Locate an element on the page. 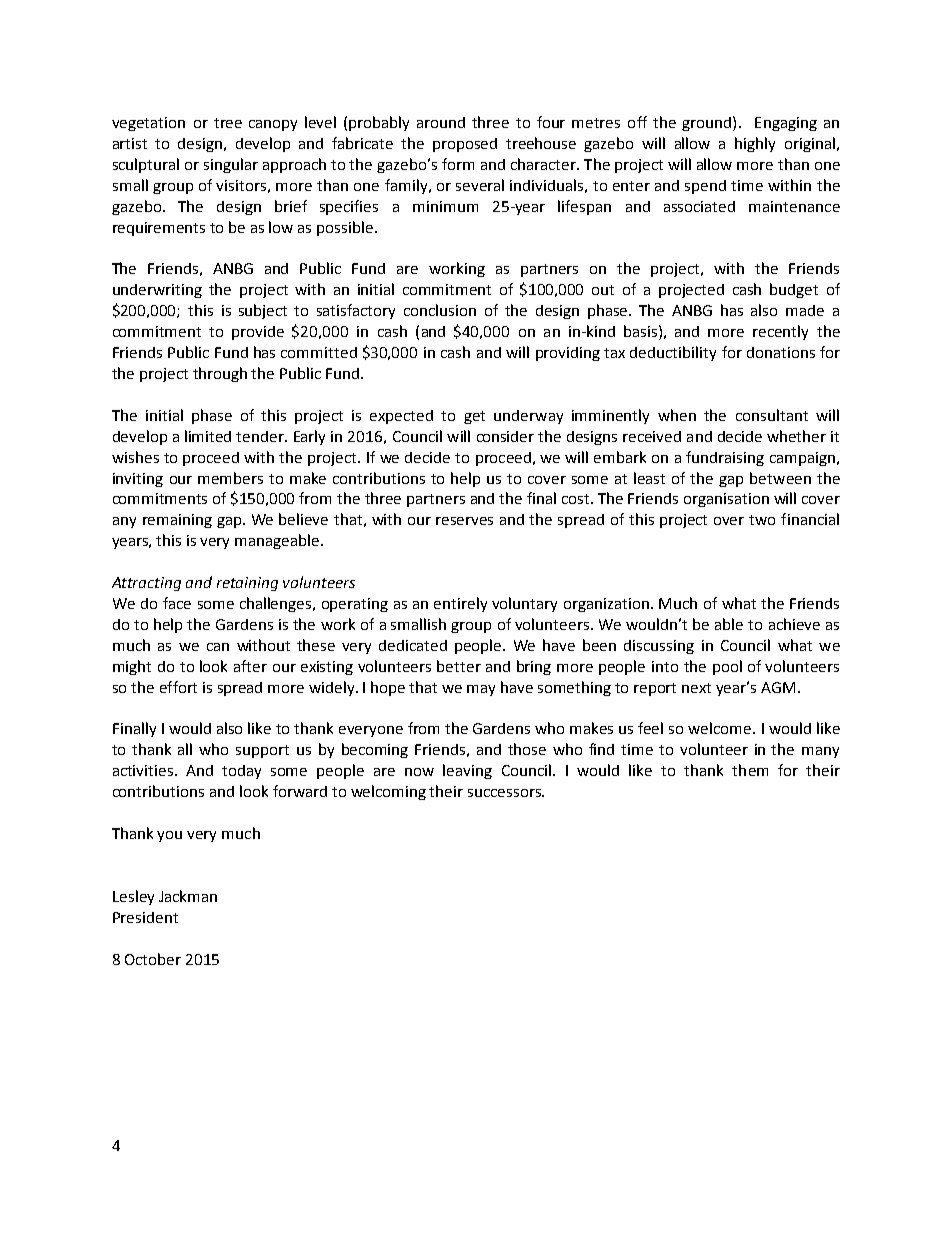  conclusion is located at coordinates (440, 310).
